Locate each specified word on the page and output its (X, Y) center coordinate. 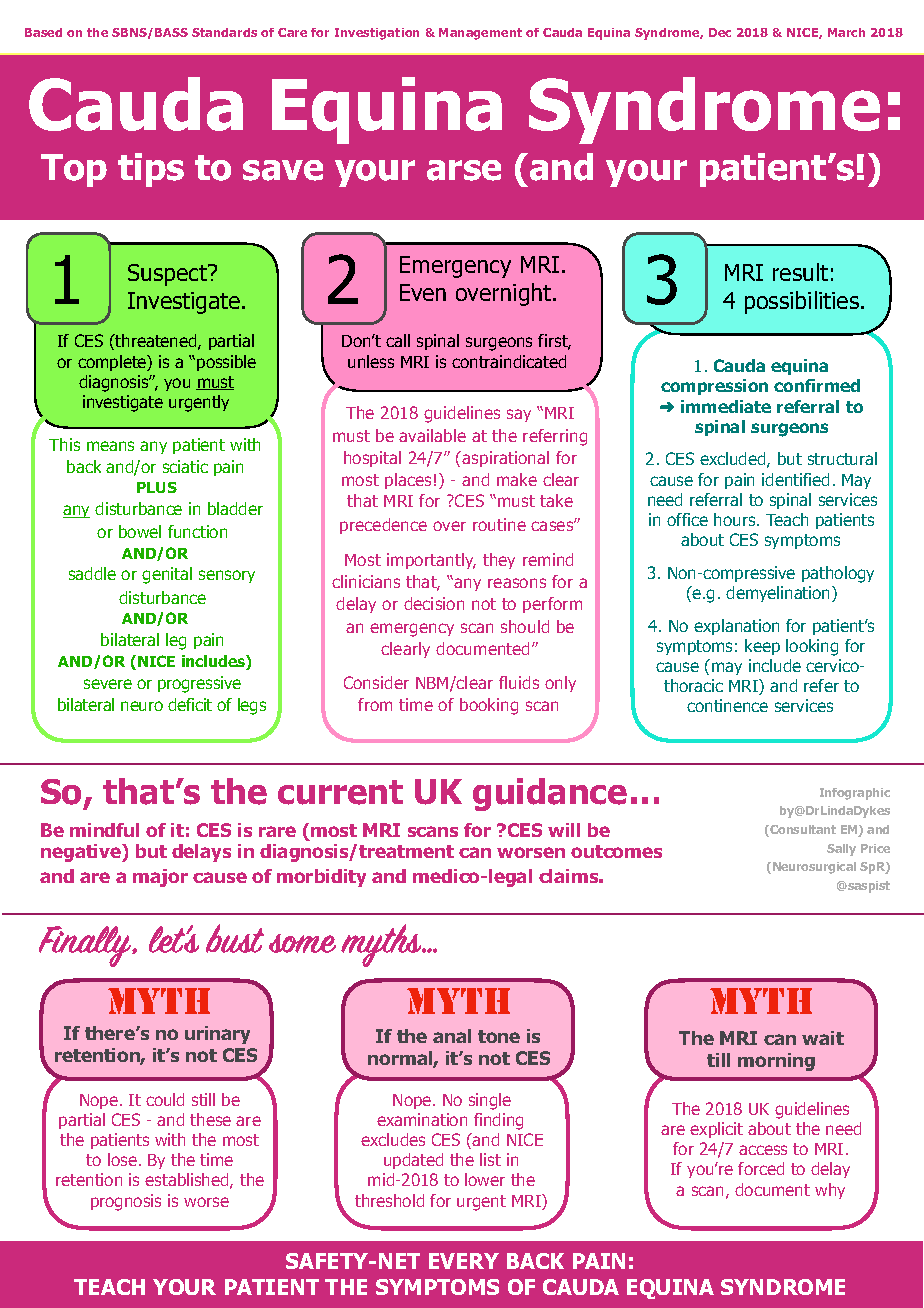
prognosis (126, 1202)
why (830, 1191)
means (110, 446)
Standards (224, 32)
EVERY (464, 1261)
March (846, 32)
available (432, 435)
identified (795, 479)
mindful (104, 830)
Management (480, 34)
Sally (841, 850)
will (564, 830)
